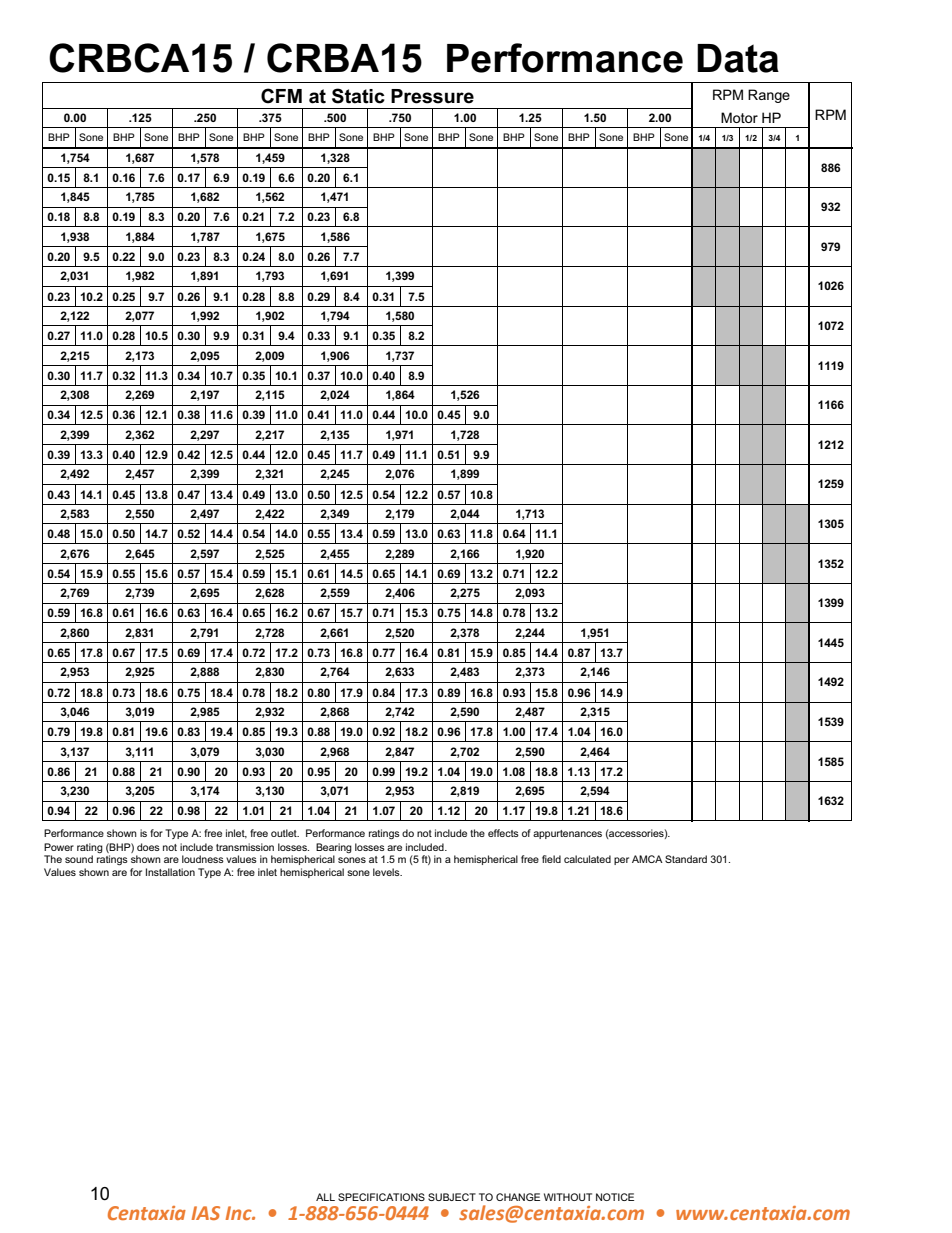  Describe the element at coordinates (148, 847) in the screenshot. I see `does` at that location.
